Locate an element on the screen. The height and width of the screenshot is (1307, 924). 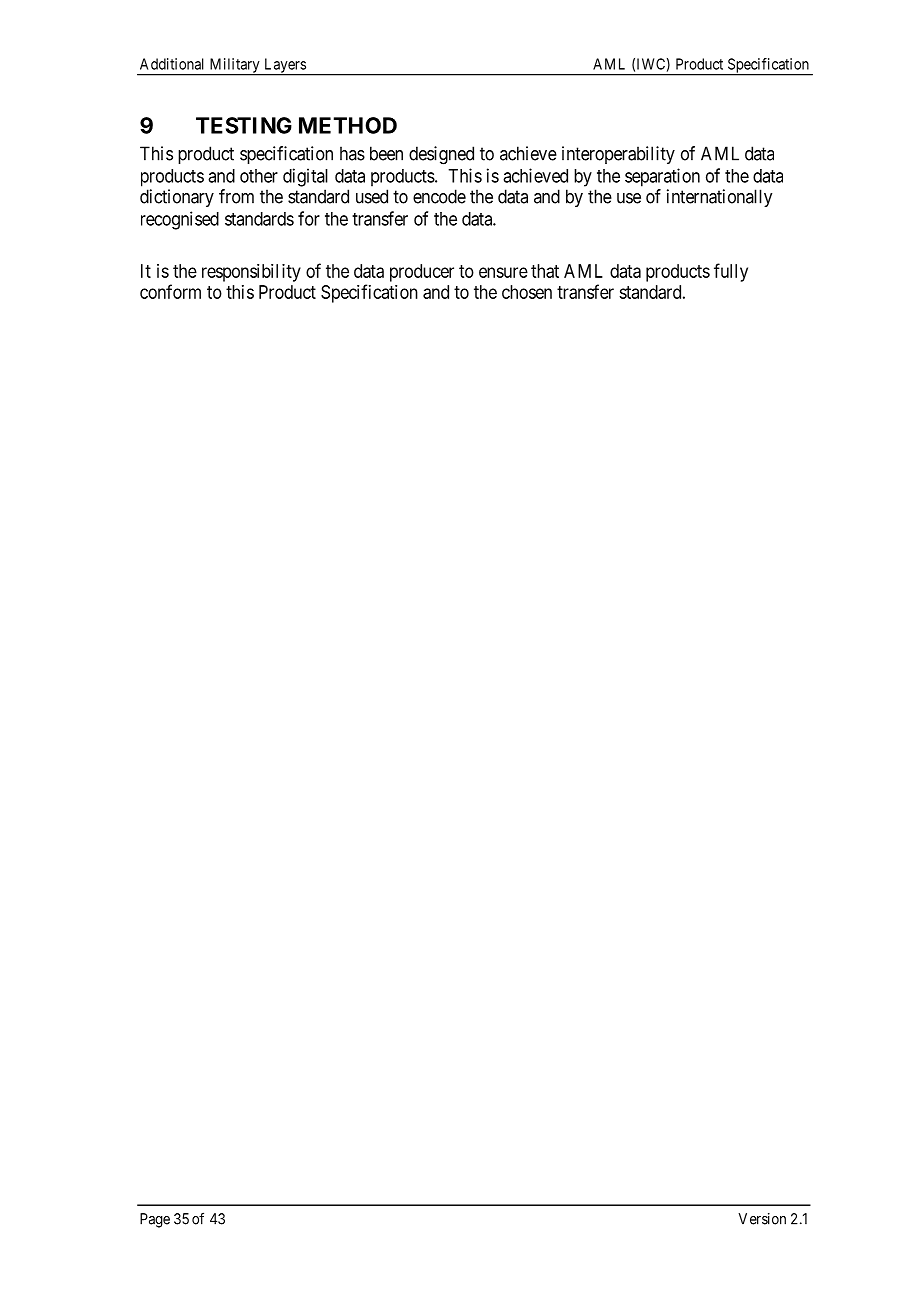
separation is located at coordinates (662, 177).
